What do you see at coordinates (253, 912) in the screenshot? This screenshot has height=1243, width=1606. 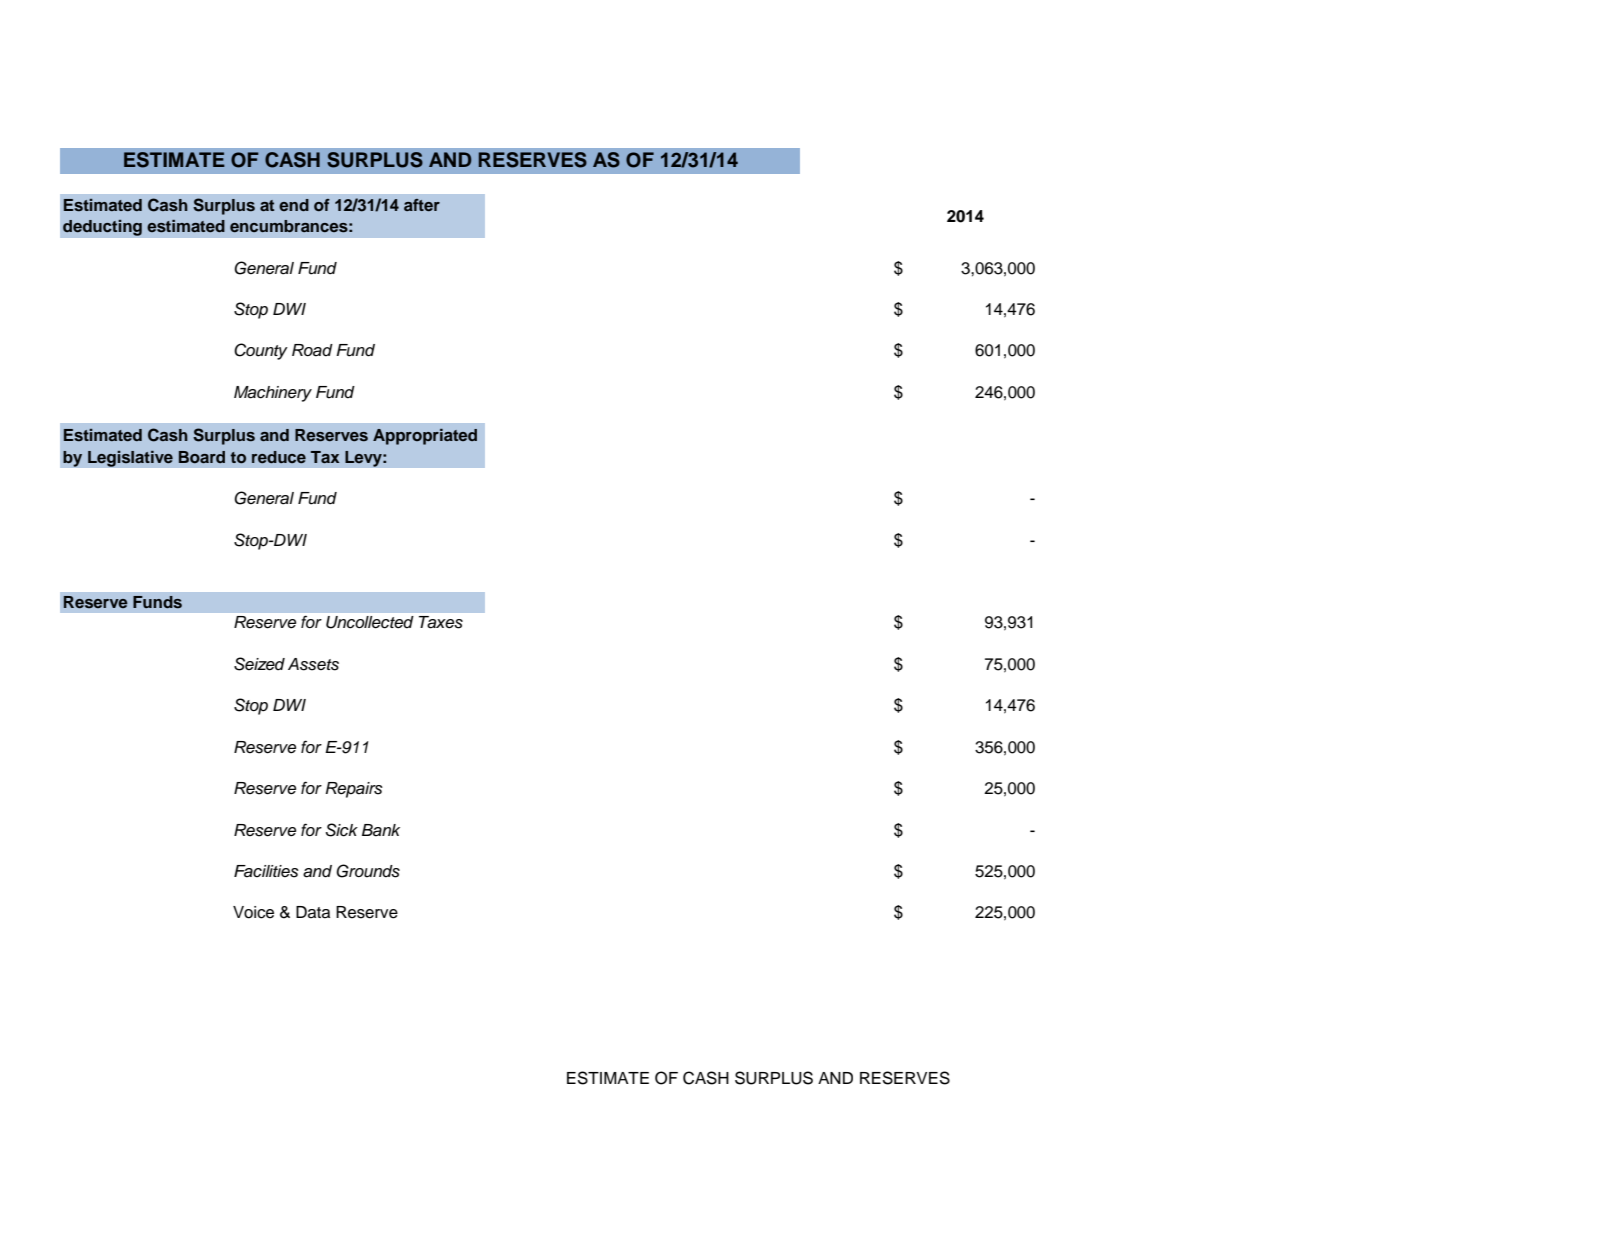 I see `Voice` at bounding box center [253, 912].
